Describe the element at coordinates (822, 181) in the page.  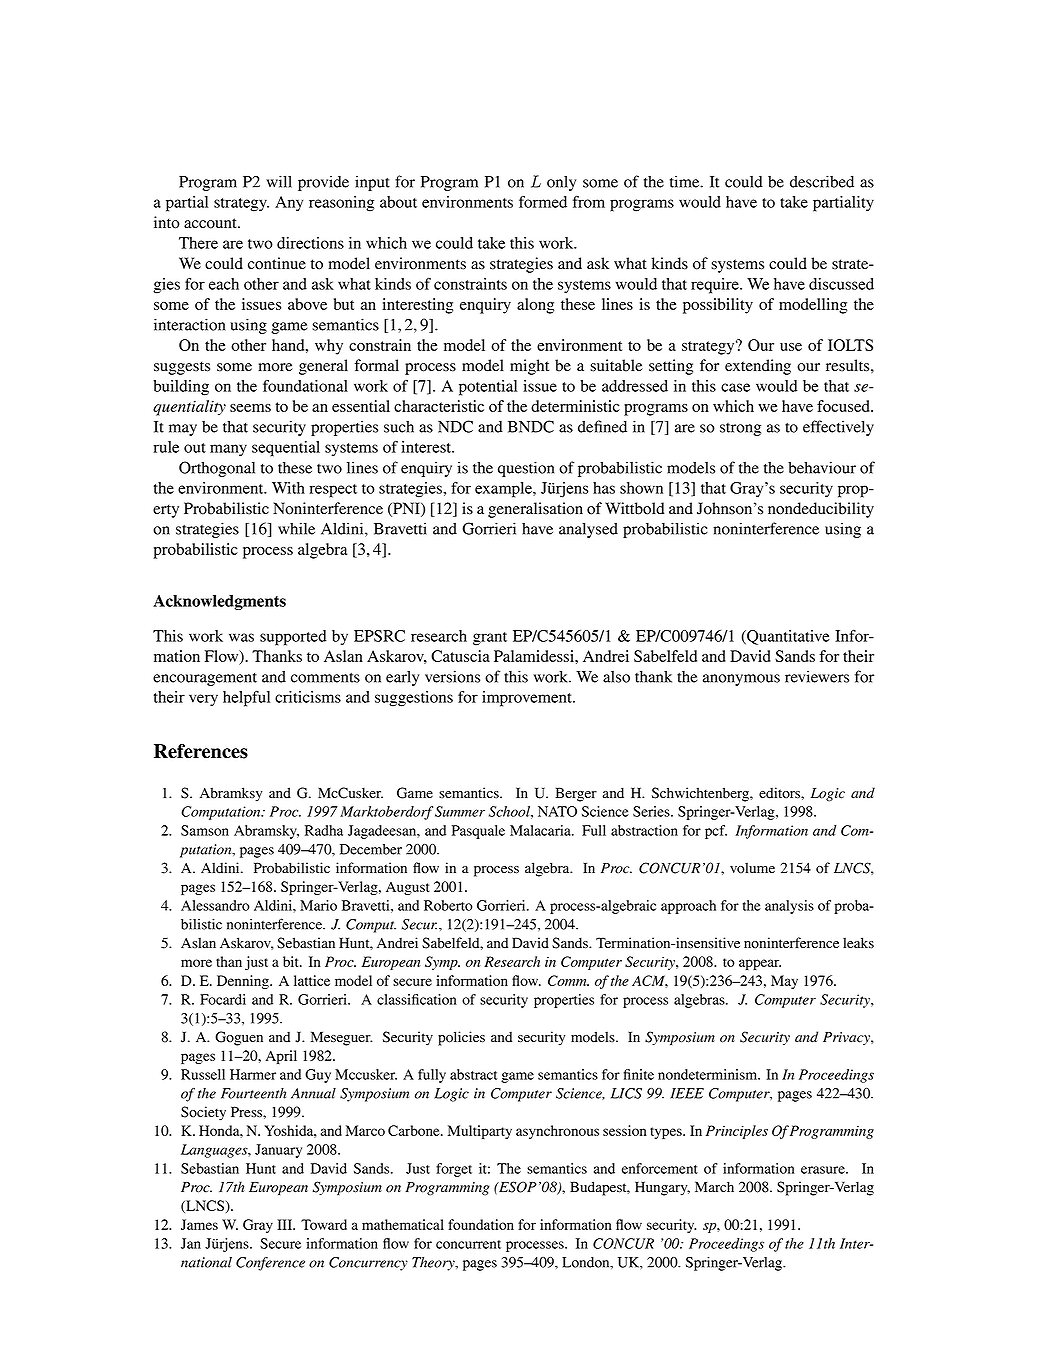
I see `described` at that location.
